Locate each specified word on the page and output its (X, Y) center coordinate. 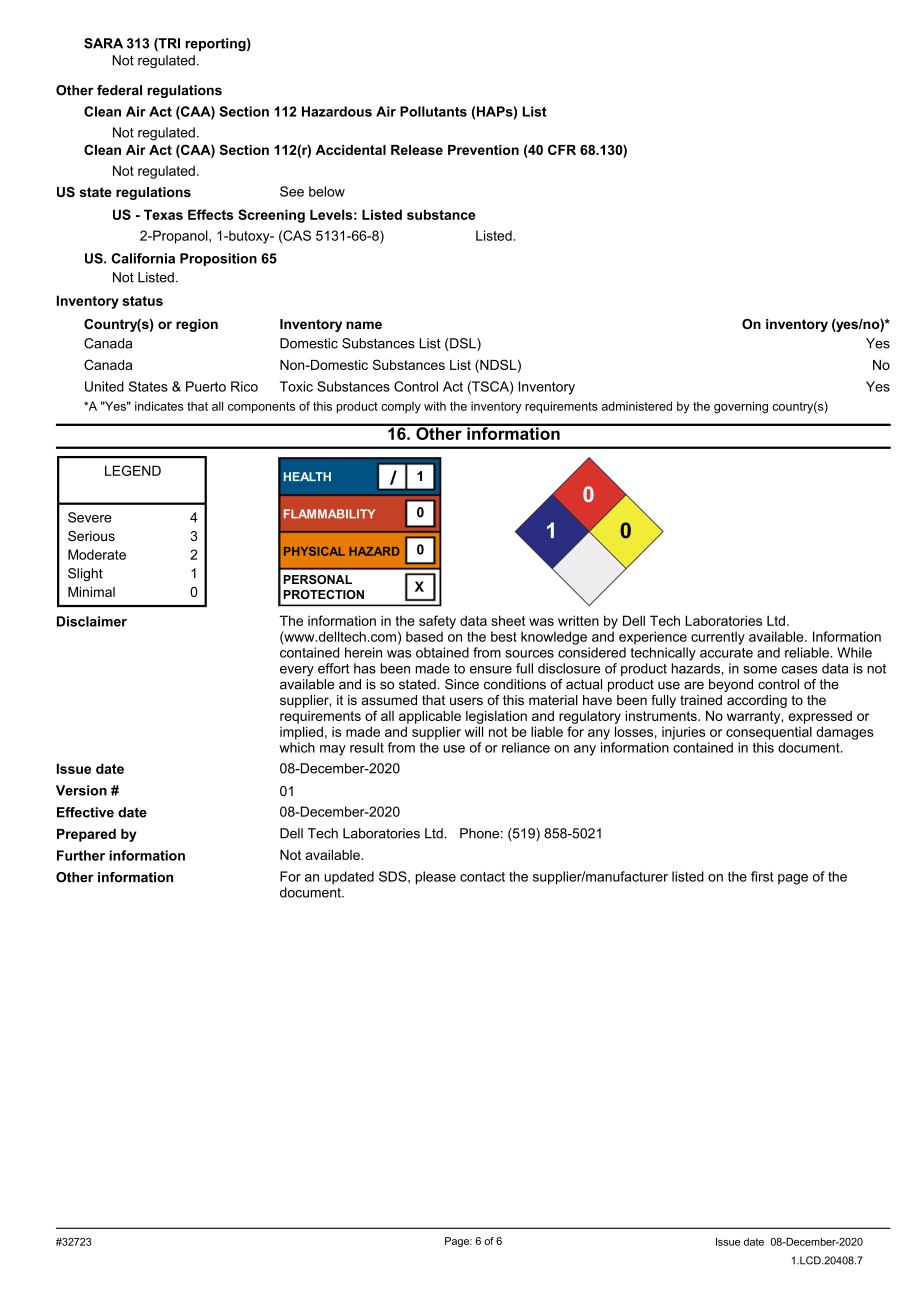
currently (718, 638)
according (757, 701)
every (297, 671)
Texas (163, 214)
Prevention (483, 150)
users (466, 701)
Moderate (97, 554)
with (435, 406)
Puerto (206, 386)
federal (119, 90)
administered (637, 406)
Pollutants (433, 111)
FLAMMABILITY (329, 514)
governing (741, 407)
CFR (562, 149)
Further (81, 855)
